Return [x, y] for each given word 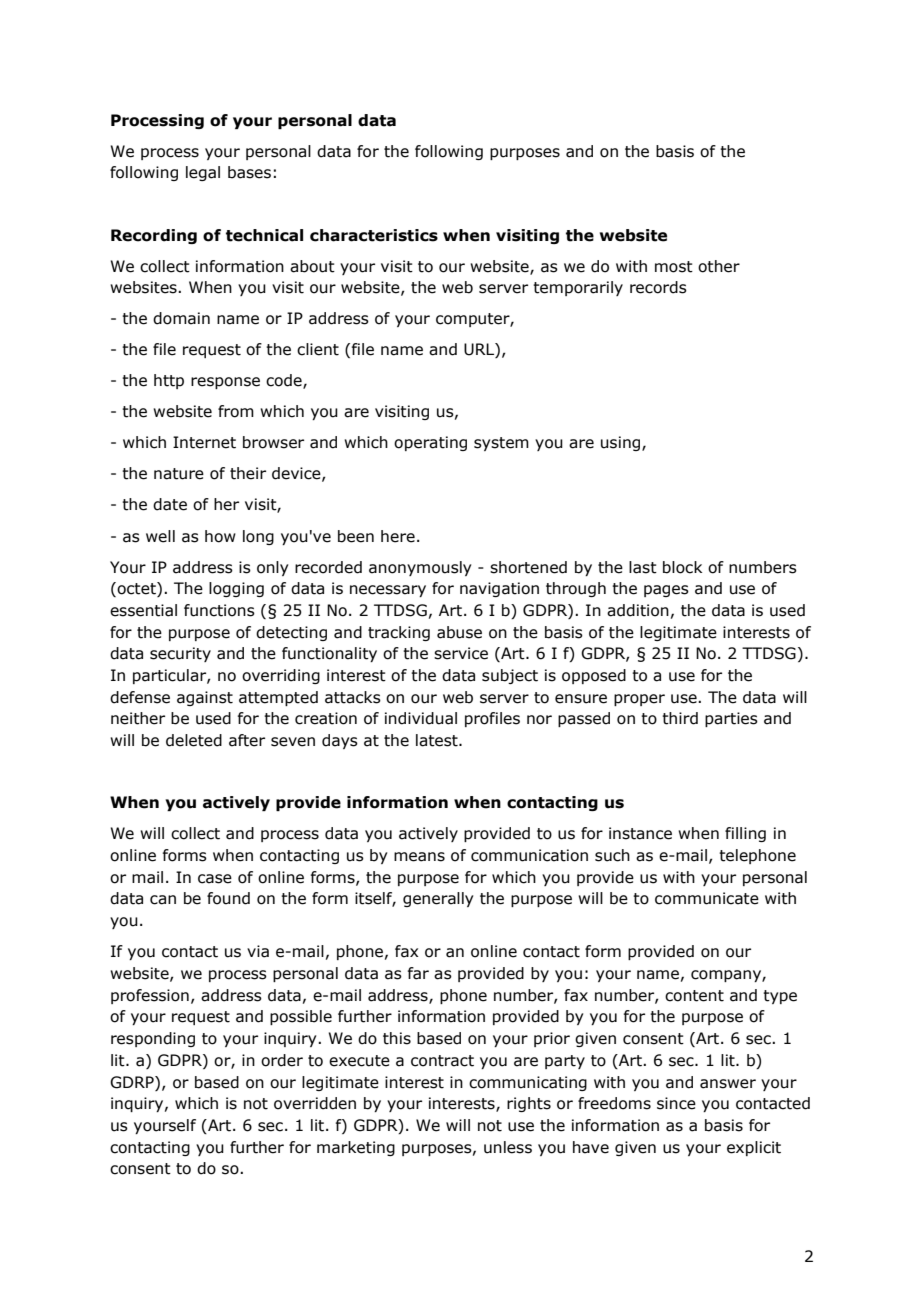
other [719, 266]
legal [203, 173]
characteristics [374, 235]
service [461, 653]
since [676, 1103]
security [180, 654]
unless [508, 1147]
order [282, 1060]
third [680, 718]
